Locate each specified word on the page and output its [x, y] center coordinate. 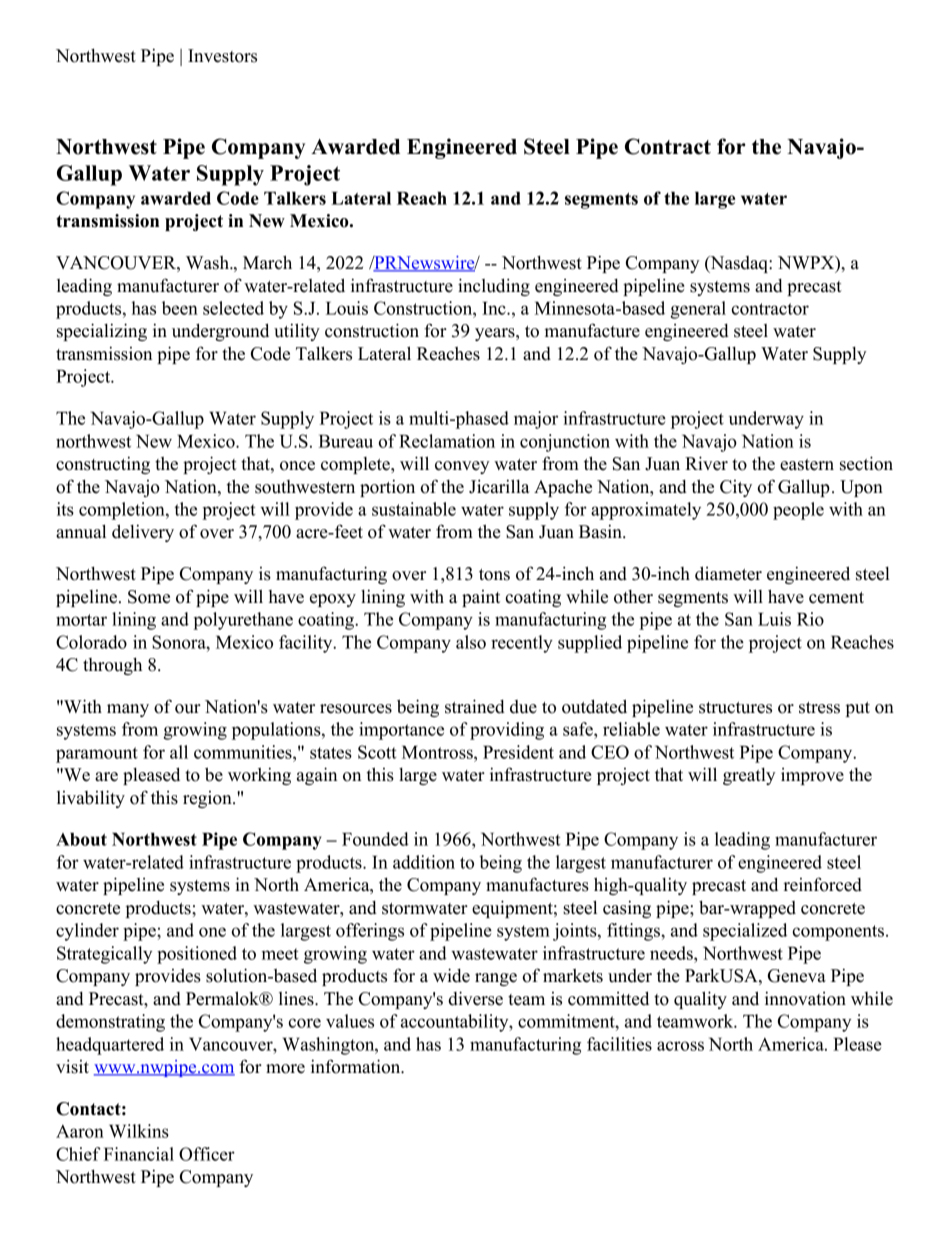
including [494, 287]
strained [475, 706]
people [798, 511]
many [128, 710]
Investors [222, 56]
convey [462, 467]
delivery [143, 533]
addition [424, 862]
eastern [807, 465]
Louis [347, 308]
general [698, 310]
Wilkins [139, 1131]
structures [735, 708]
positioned [197, 955]
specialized [745, 932]
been [180, 308]
